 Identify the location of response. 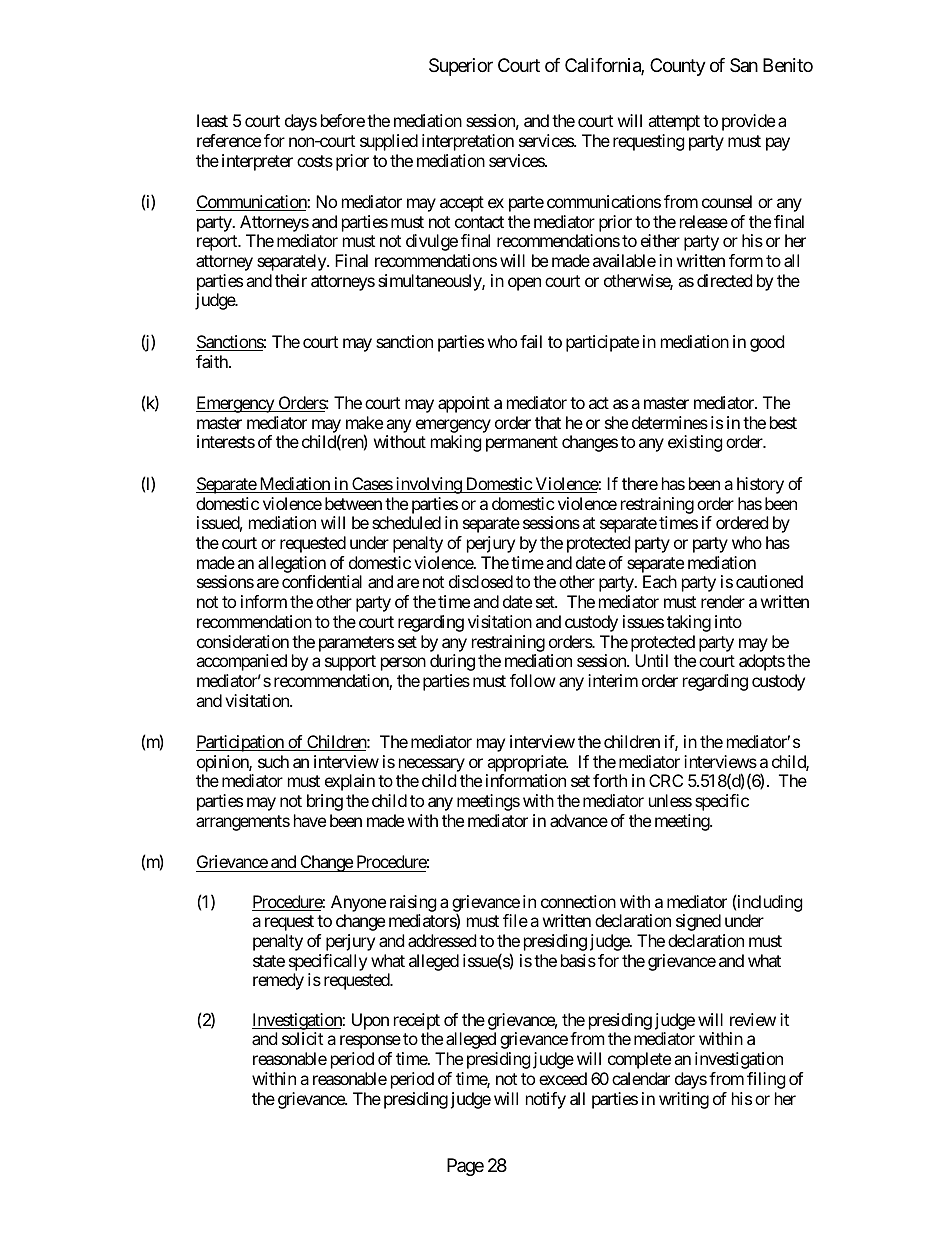
(370, 1042).
